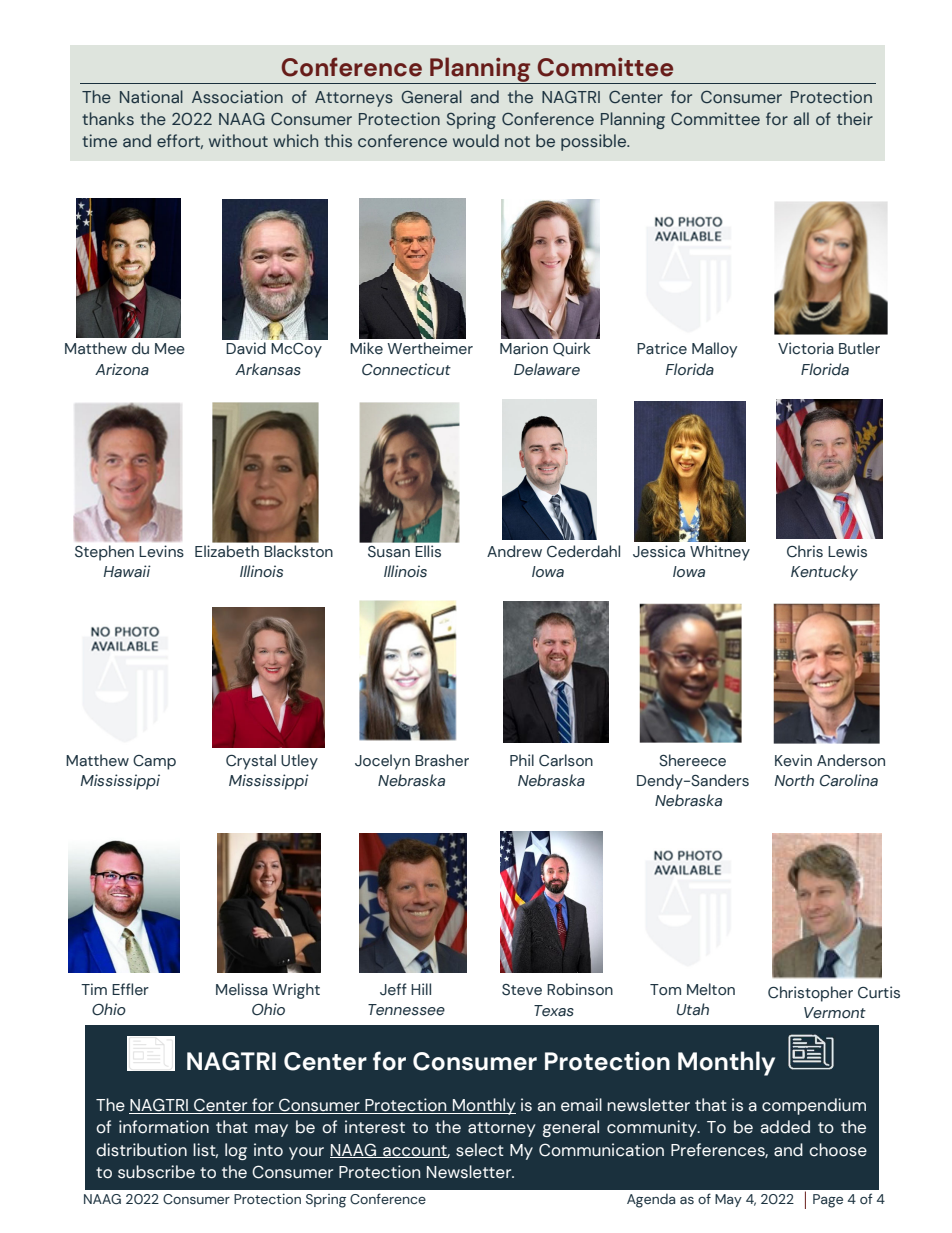 Image resolution: width=952 pixels, height=1233 pixels. I want to click on select, so click(480, 1150).
